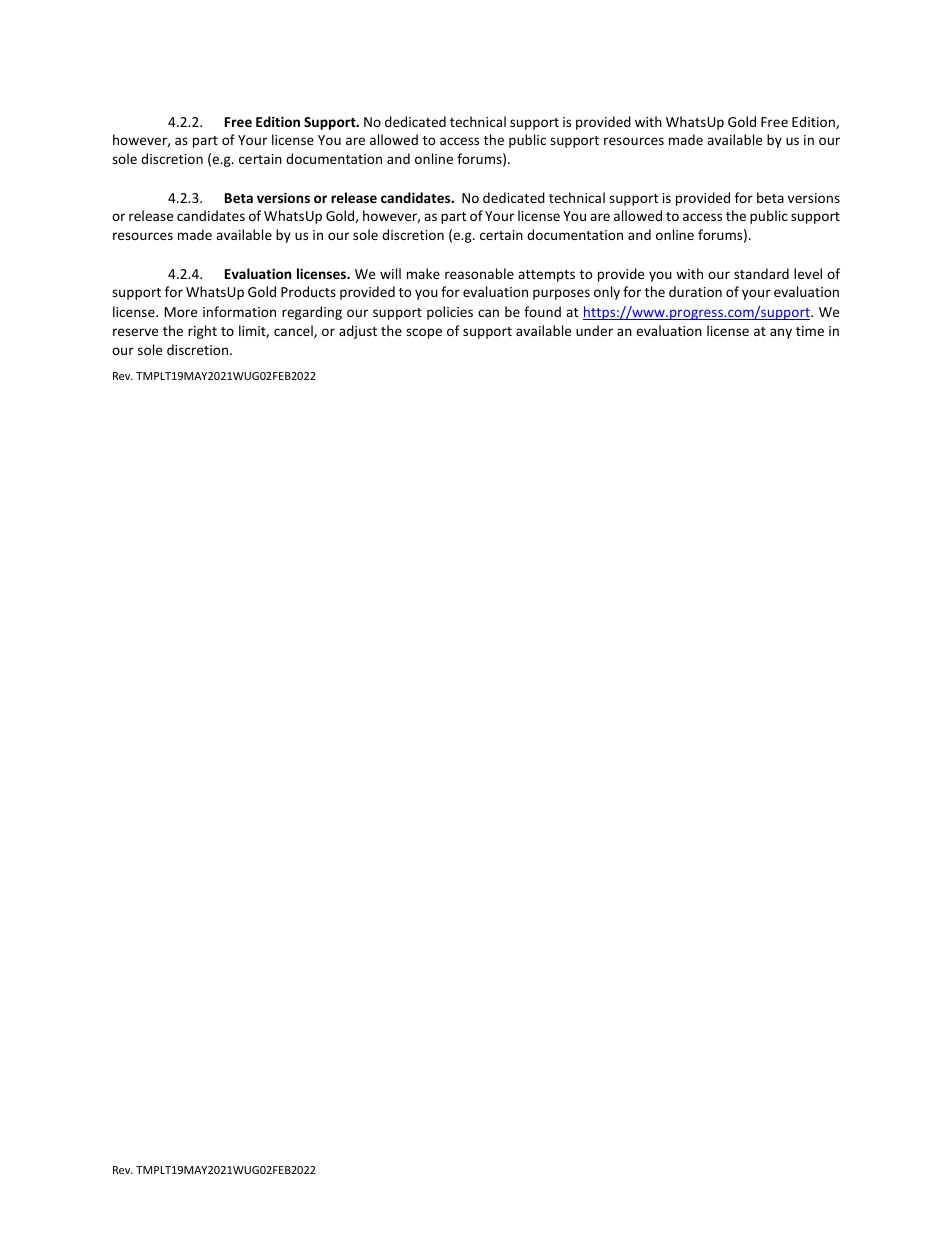 The width and height of the page is (952, 1233). Describe the element at coordinates (542, 311) in the page. I see `found` at that location.
